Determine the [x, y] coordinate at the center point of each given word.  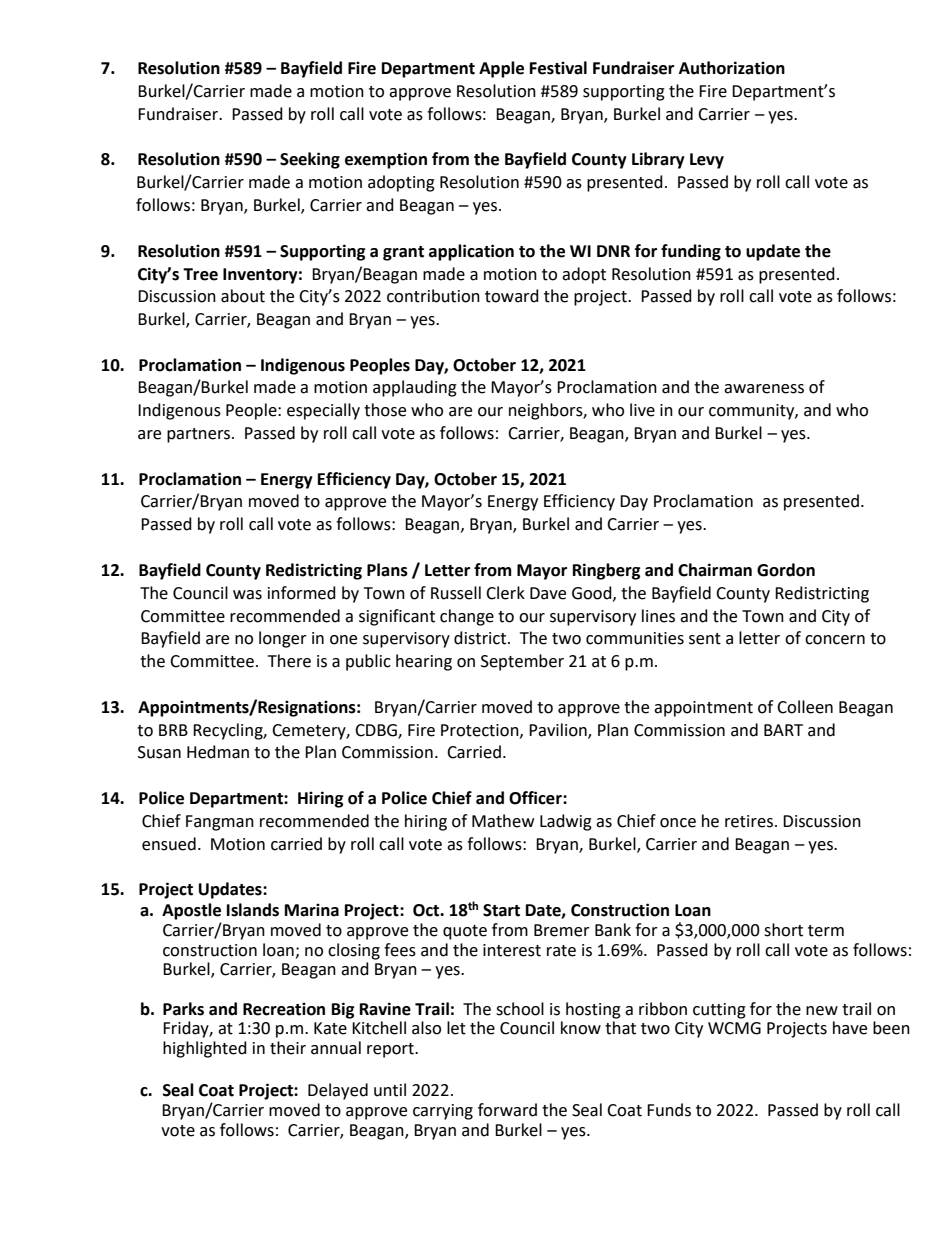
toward [512, 296]
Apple [501, 69]
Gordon [786, 570]
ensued [169, 844]
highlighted [205, 1049]
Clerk [505, 593]
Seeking [310, 160]
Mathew [503, 821]
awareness [764, 389]
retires [749, 821]
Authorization [732, 68]
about [243, 296]
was [247, 595]
